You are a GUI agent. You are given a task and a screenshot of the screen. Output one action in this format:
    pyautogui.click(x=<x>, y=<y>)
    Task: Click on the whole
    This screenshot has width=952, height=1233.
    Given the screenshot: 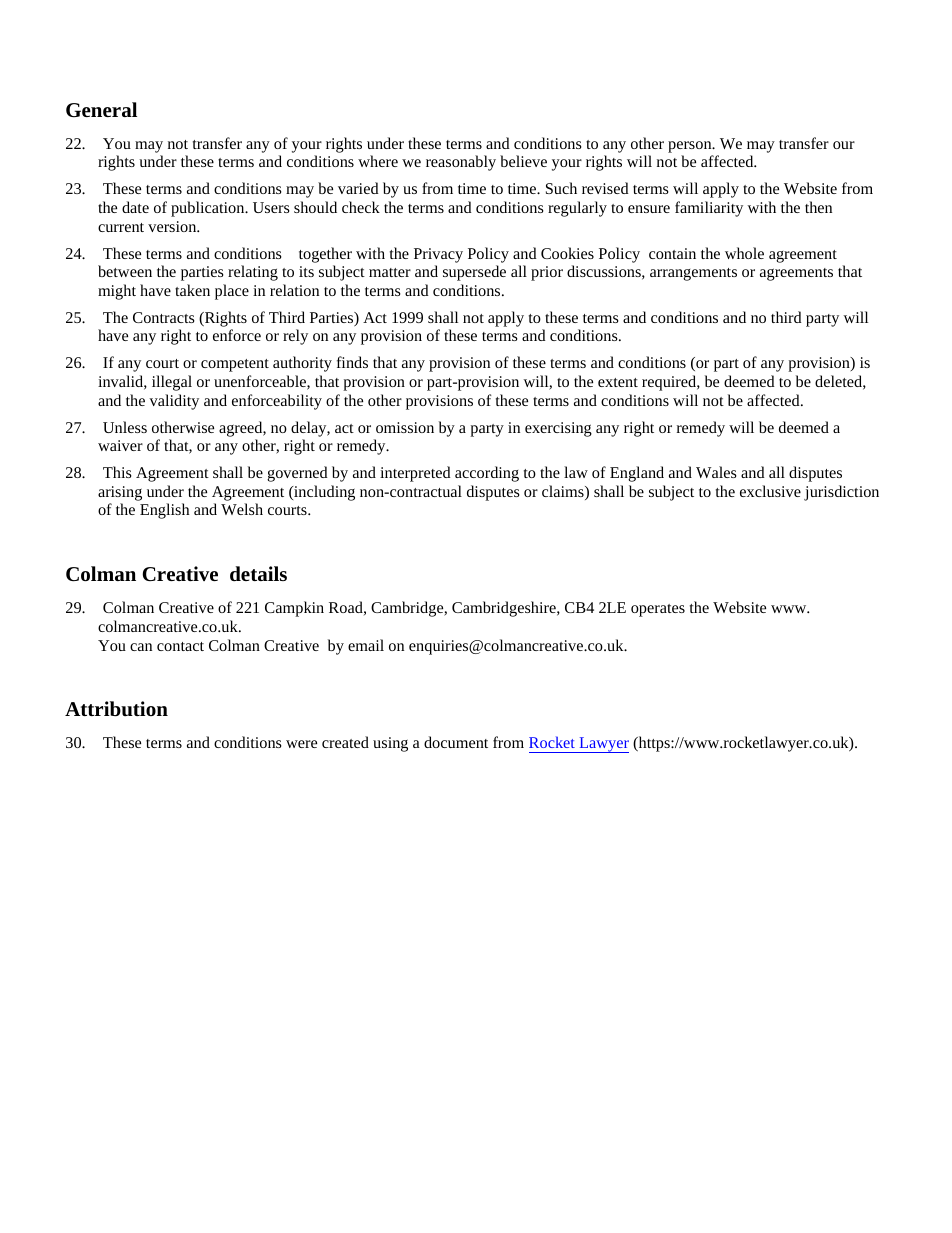 What is the action you would take?
    pyautogui.click(x=744, y=253)
